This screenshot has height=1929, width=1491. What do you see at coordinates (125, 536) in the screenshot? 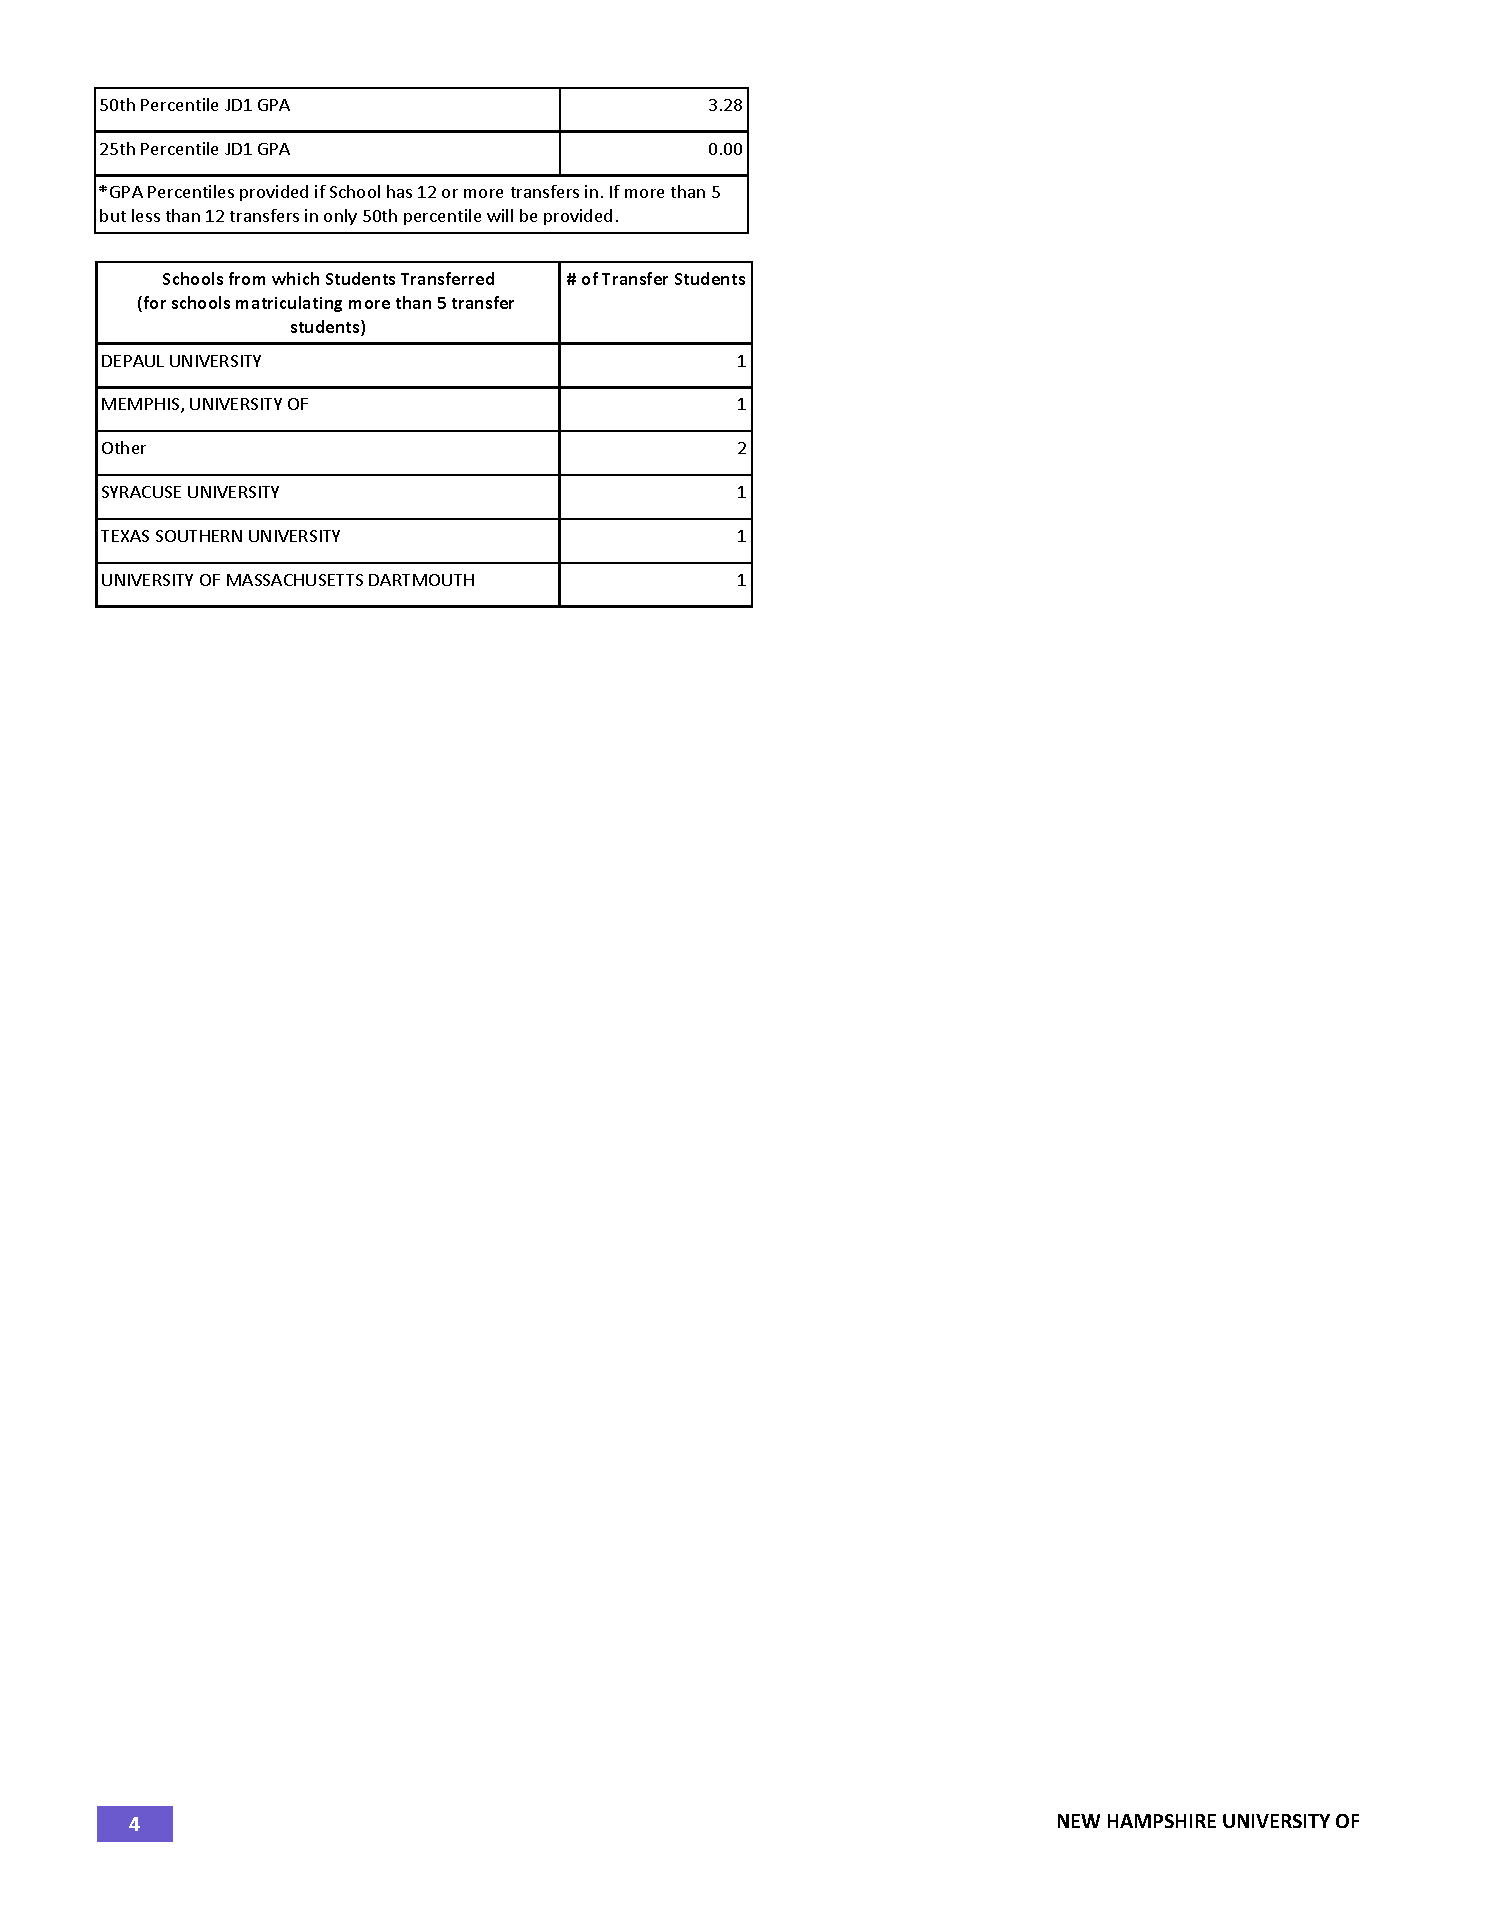
I see `TEXAS` at bounding box center [125, 536].
